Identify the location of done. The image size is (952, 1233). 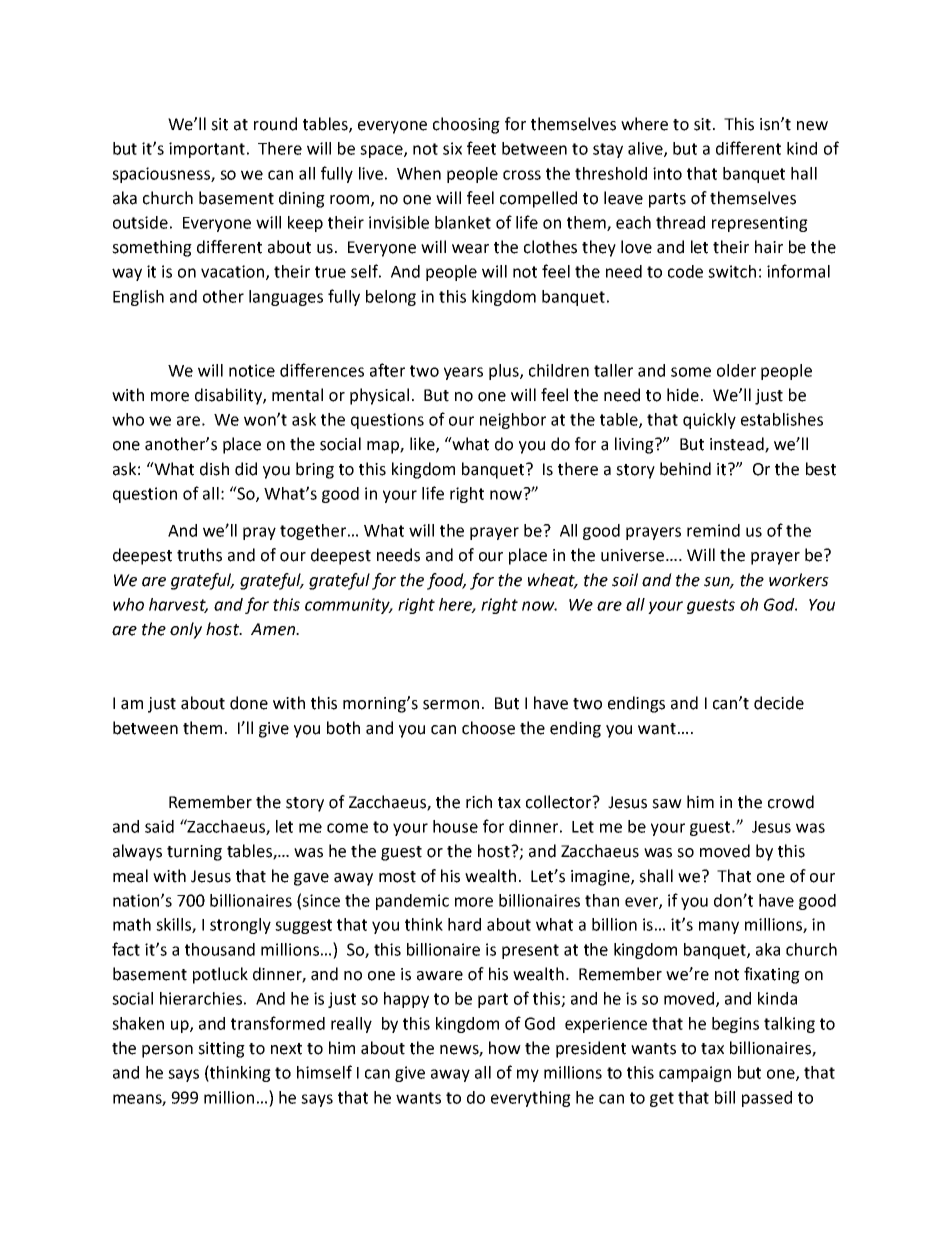
(249, 703).
